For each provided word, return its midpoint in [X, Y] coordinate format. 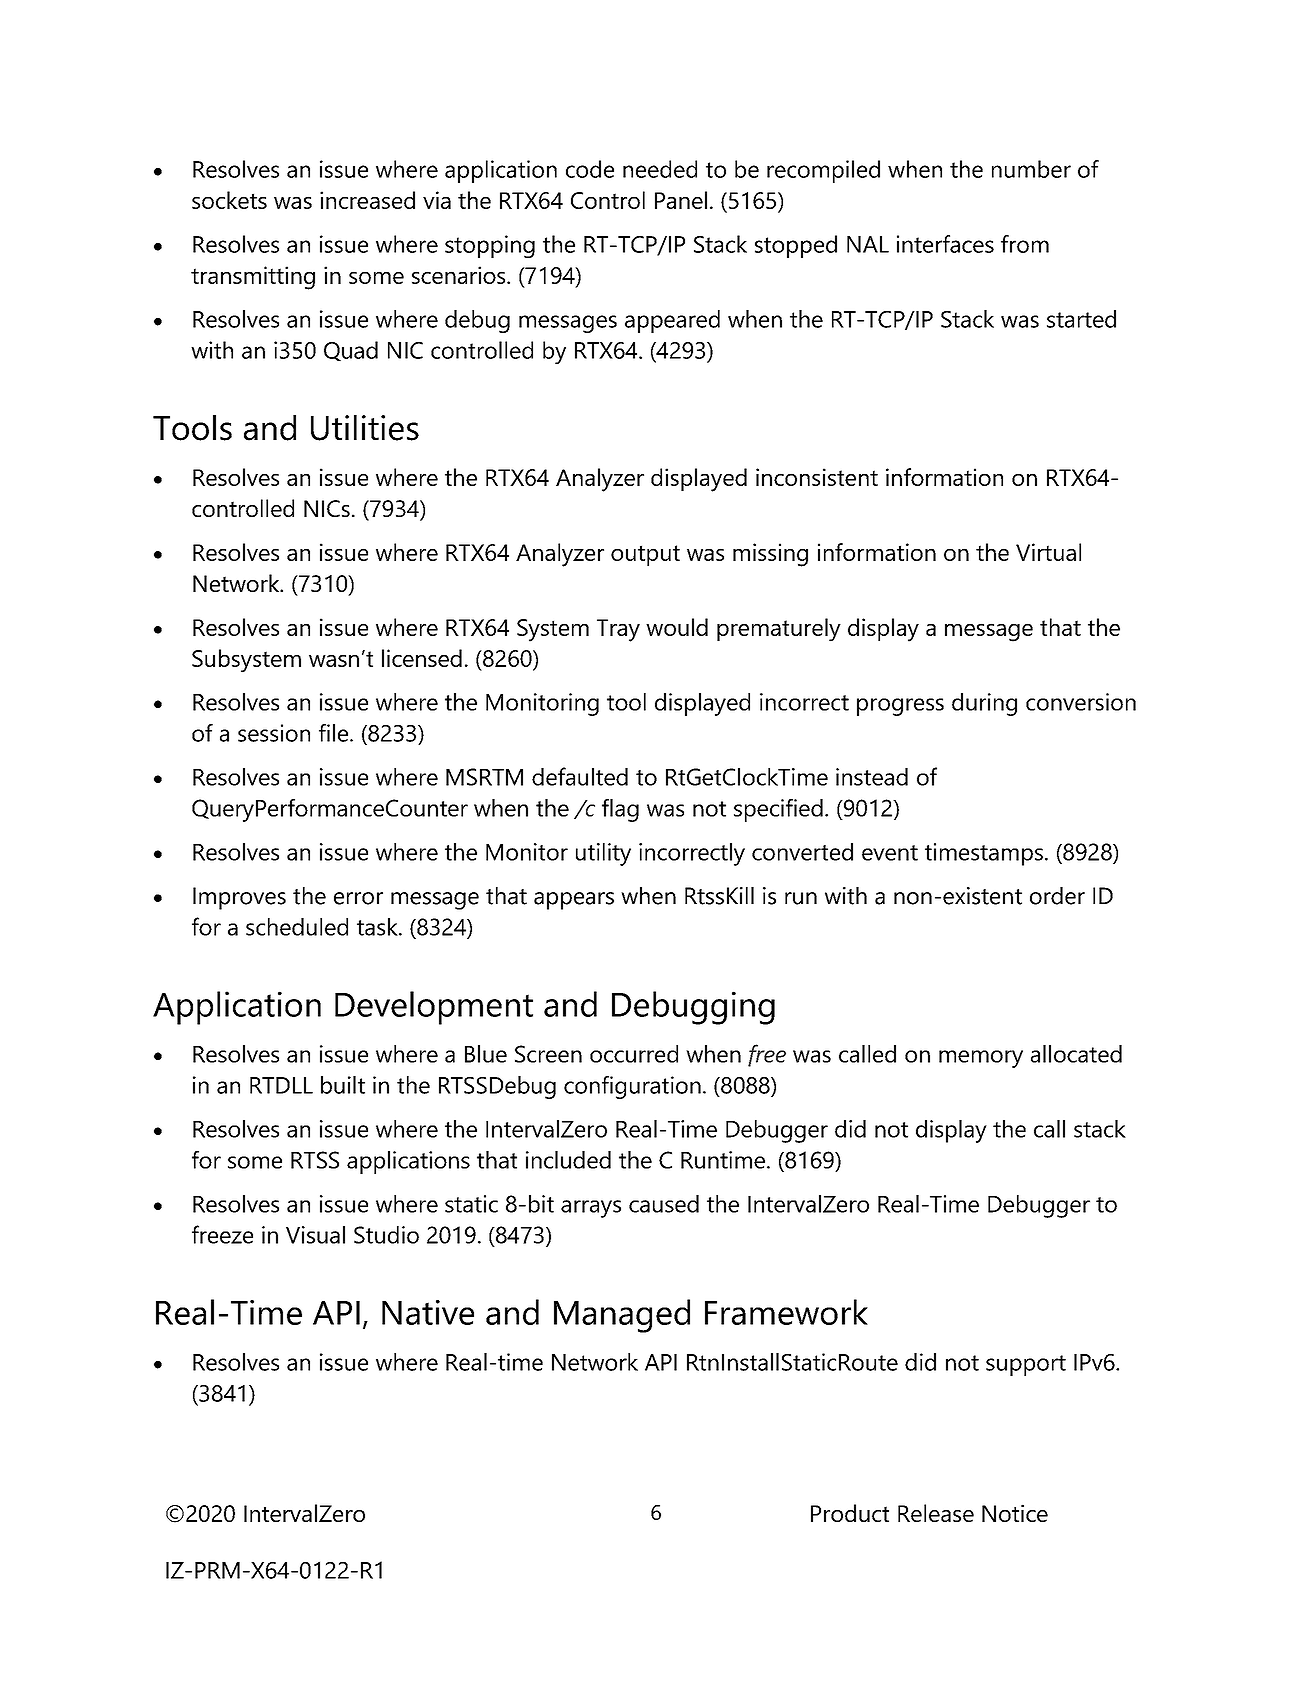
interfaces [945, 244]
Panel [681, 200]
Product [850, 1513]
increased [367, 200]
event [890, 853]
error [358, 898]
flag [620, 810]
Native [428, 1312]
